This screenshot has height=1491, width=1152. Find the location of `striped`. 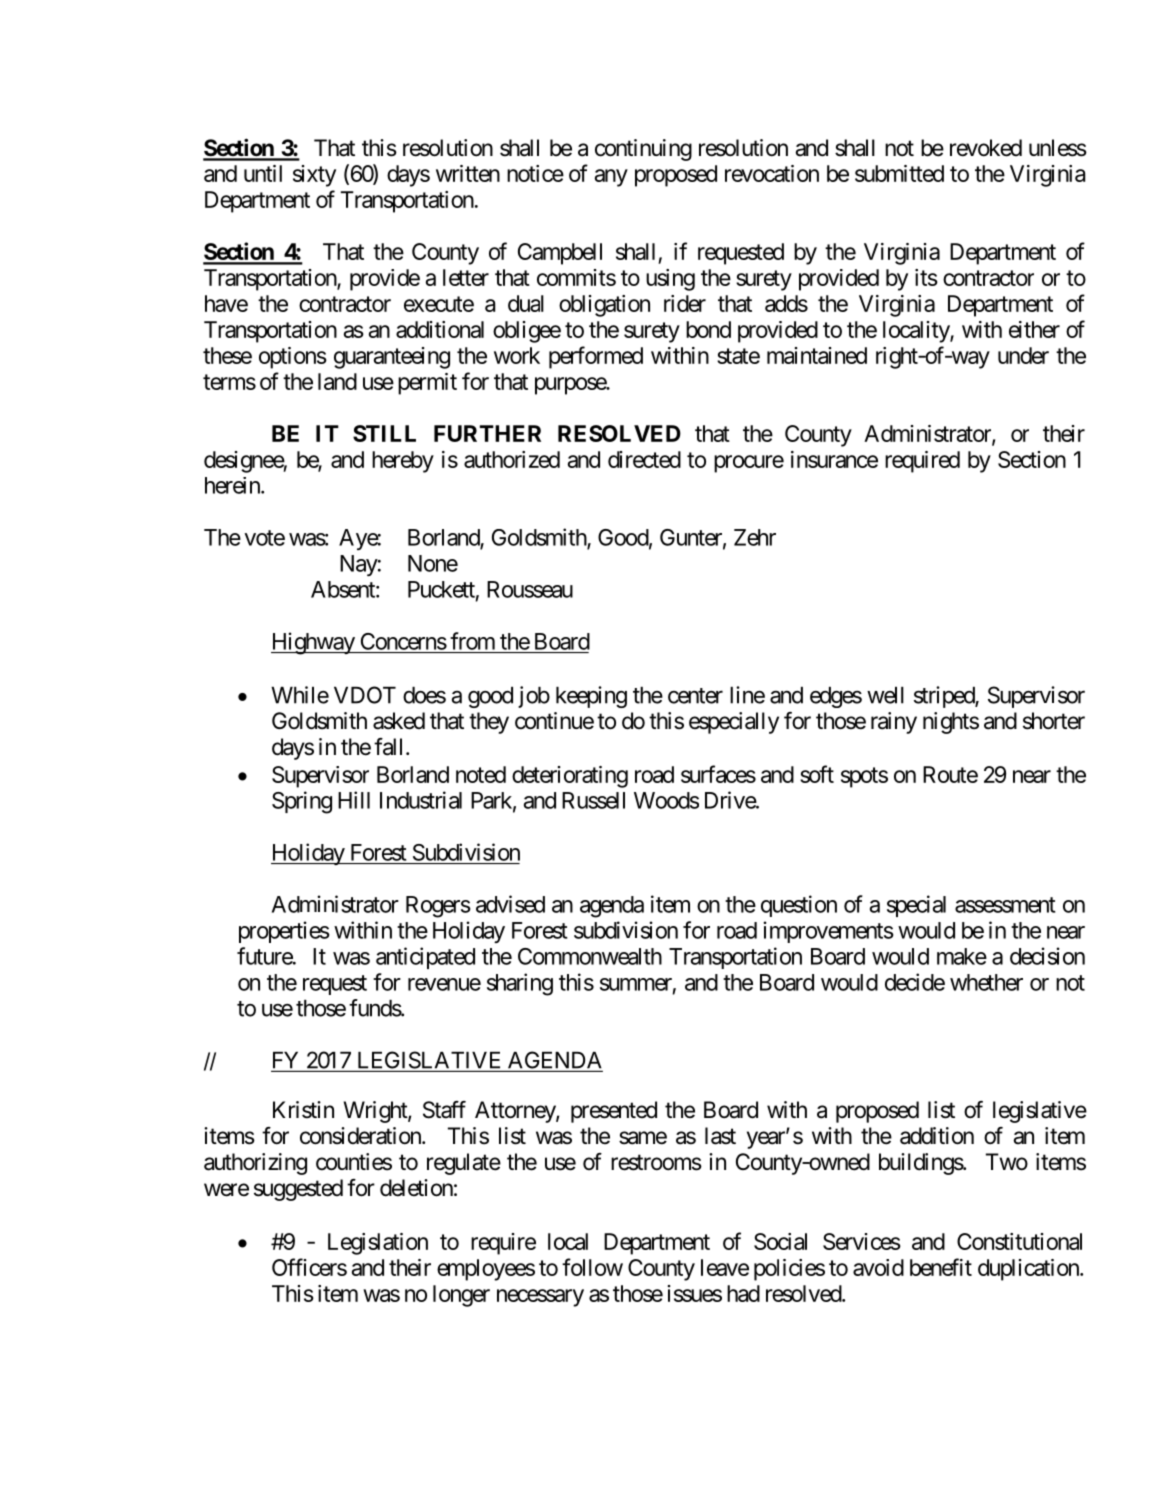

striped is located at coordinates (945, 697).
